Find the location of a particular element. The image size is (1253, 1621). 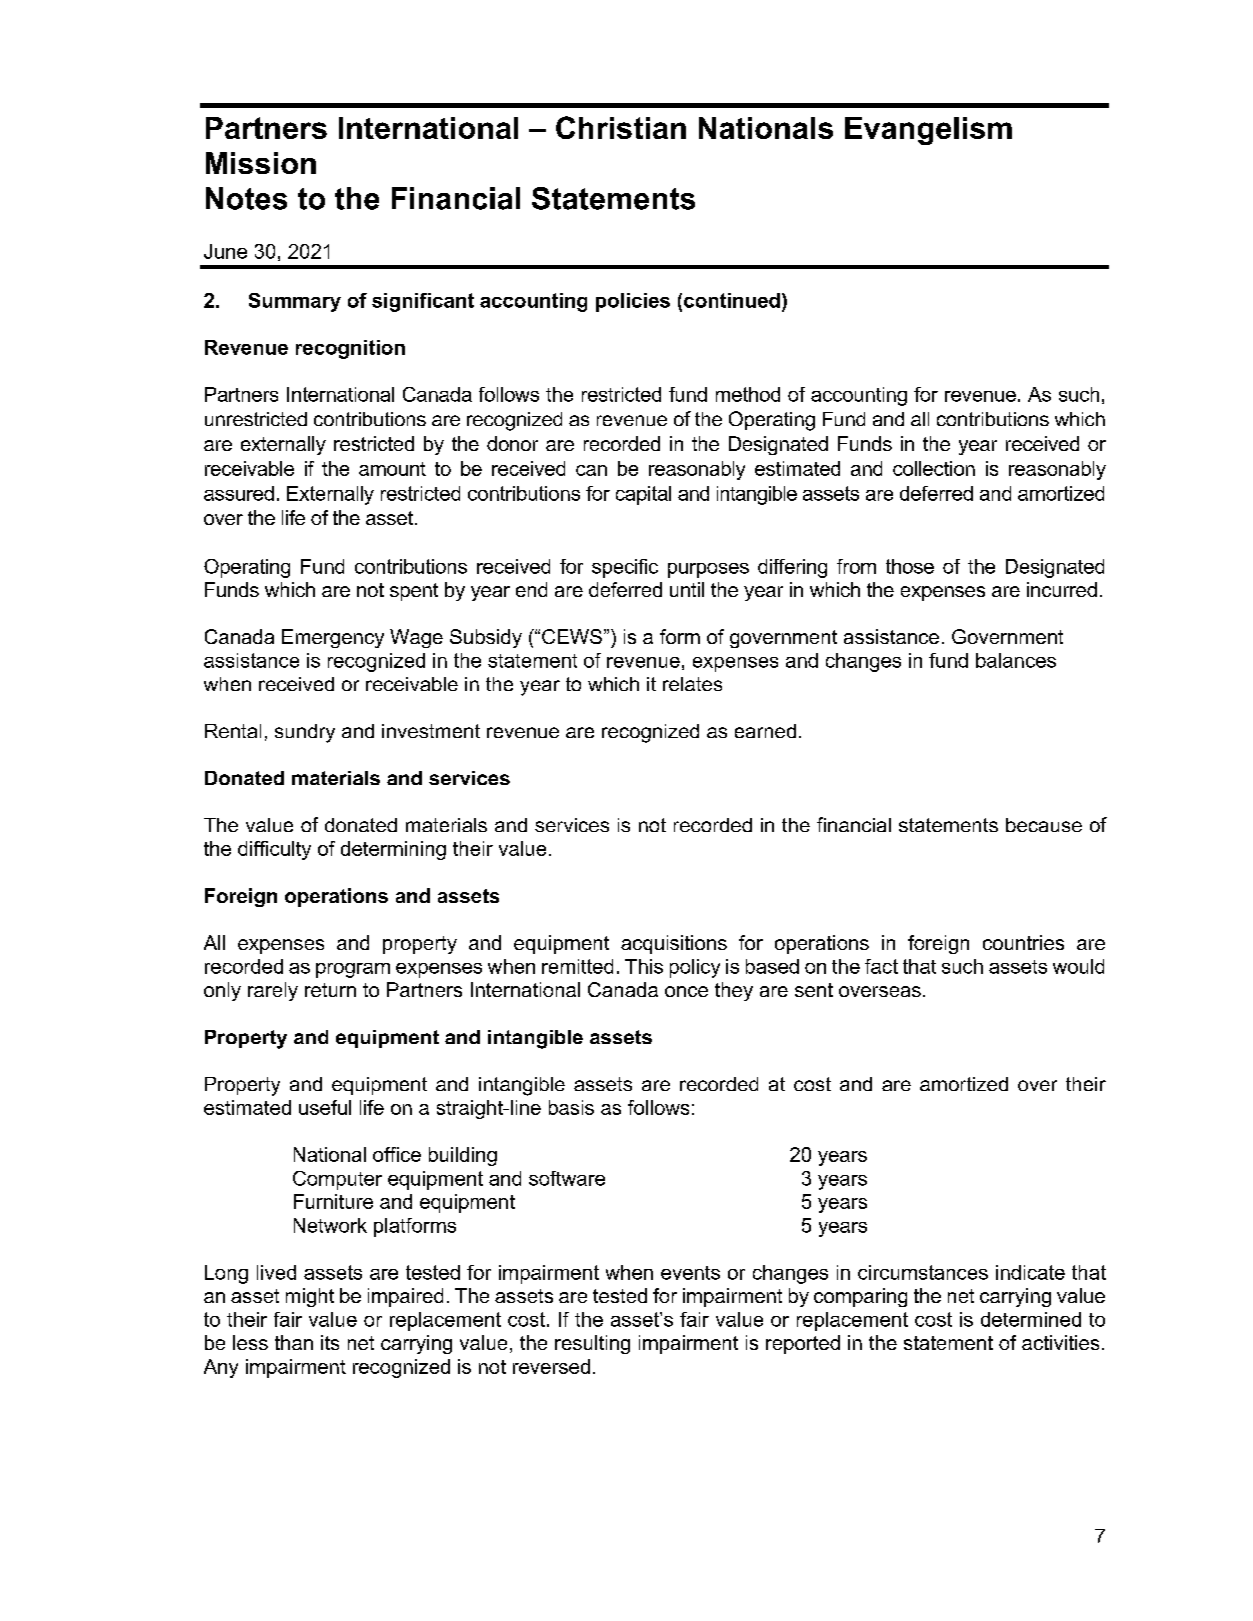

its is located at coordinates (330, 1342).
